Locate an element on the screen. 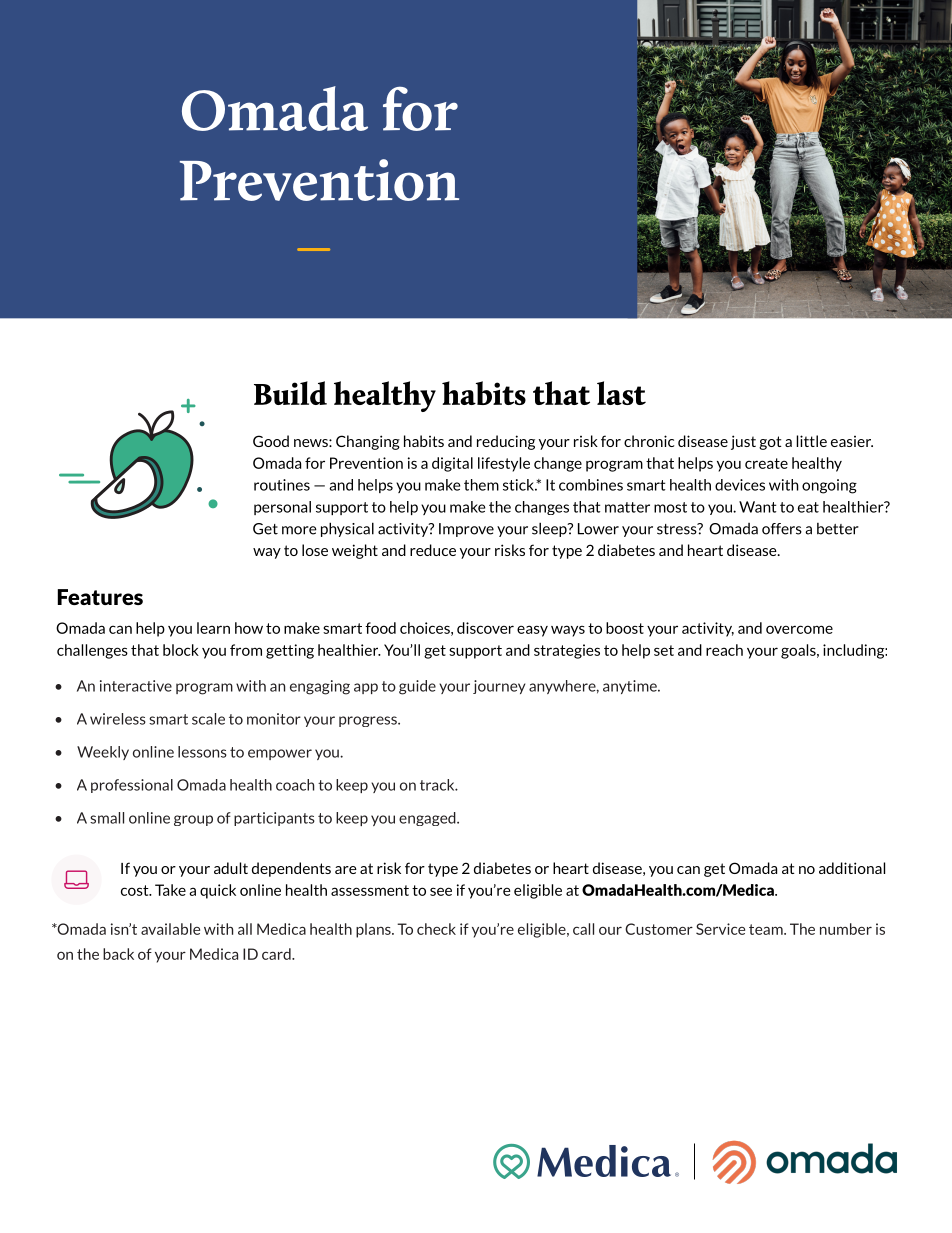  learn is located at coordinates (213, 628).
